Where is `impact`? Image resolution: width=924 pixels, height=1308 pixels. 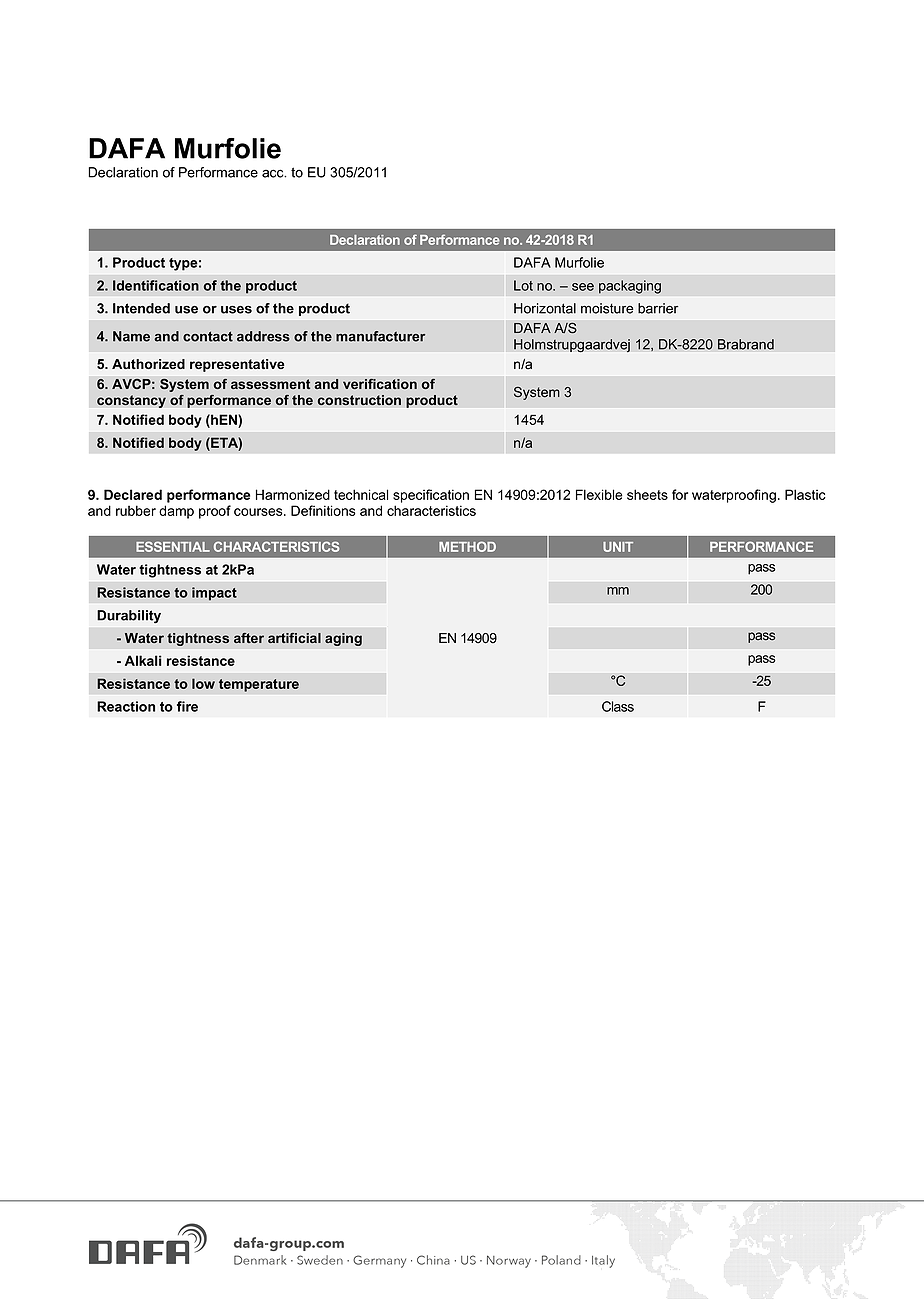 impact is located at coordinates (214, 594).
